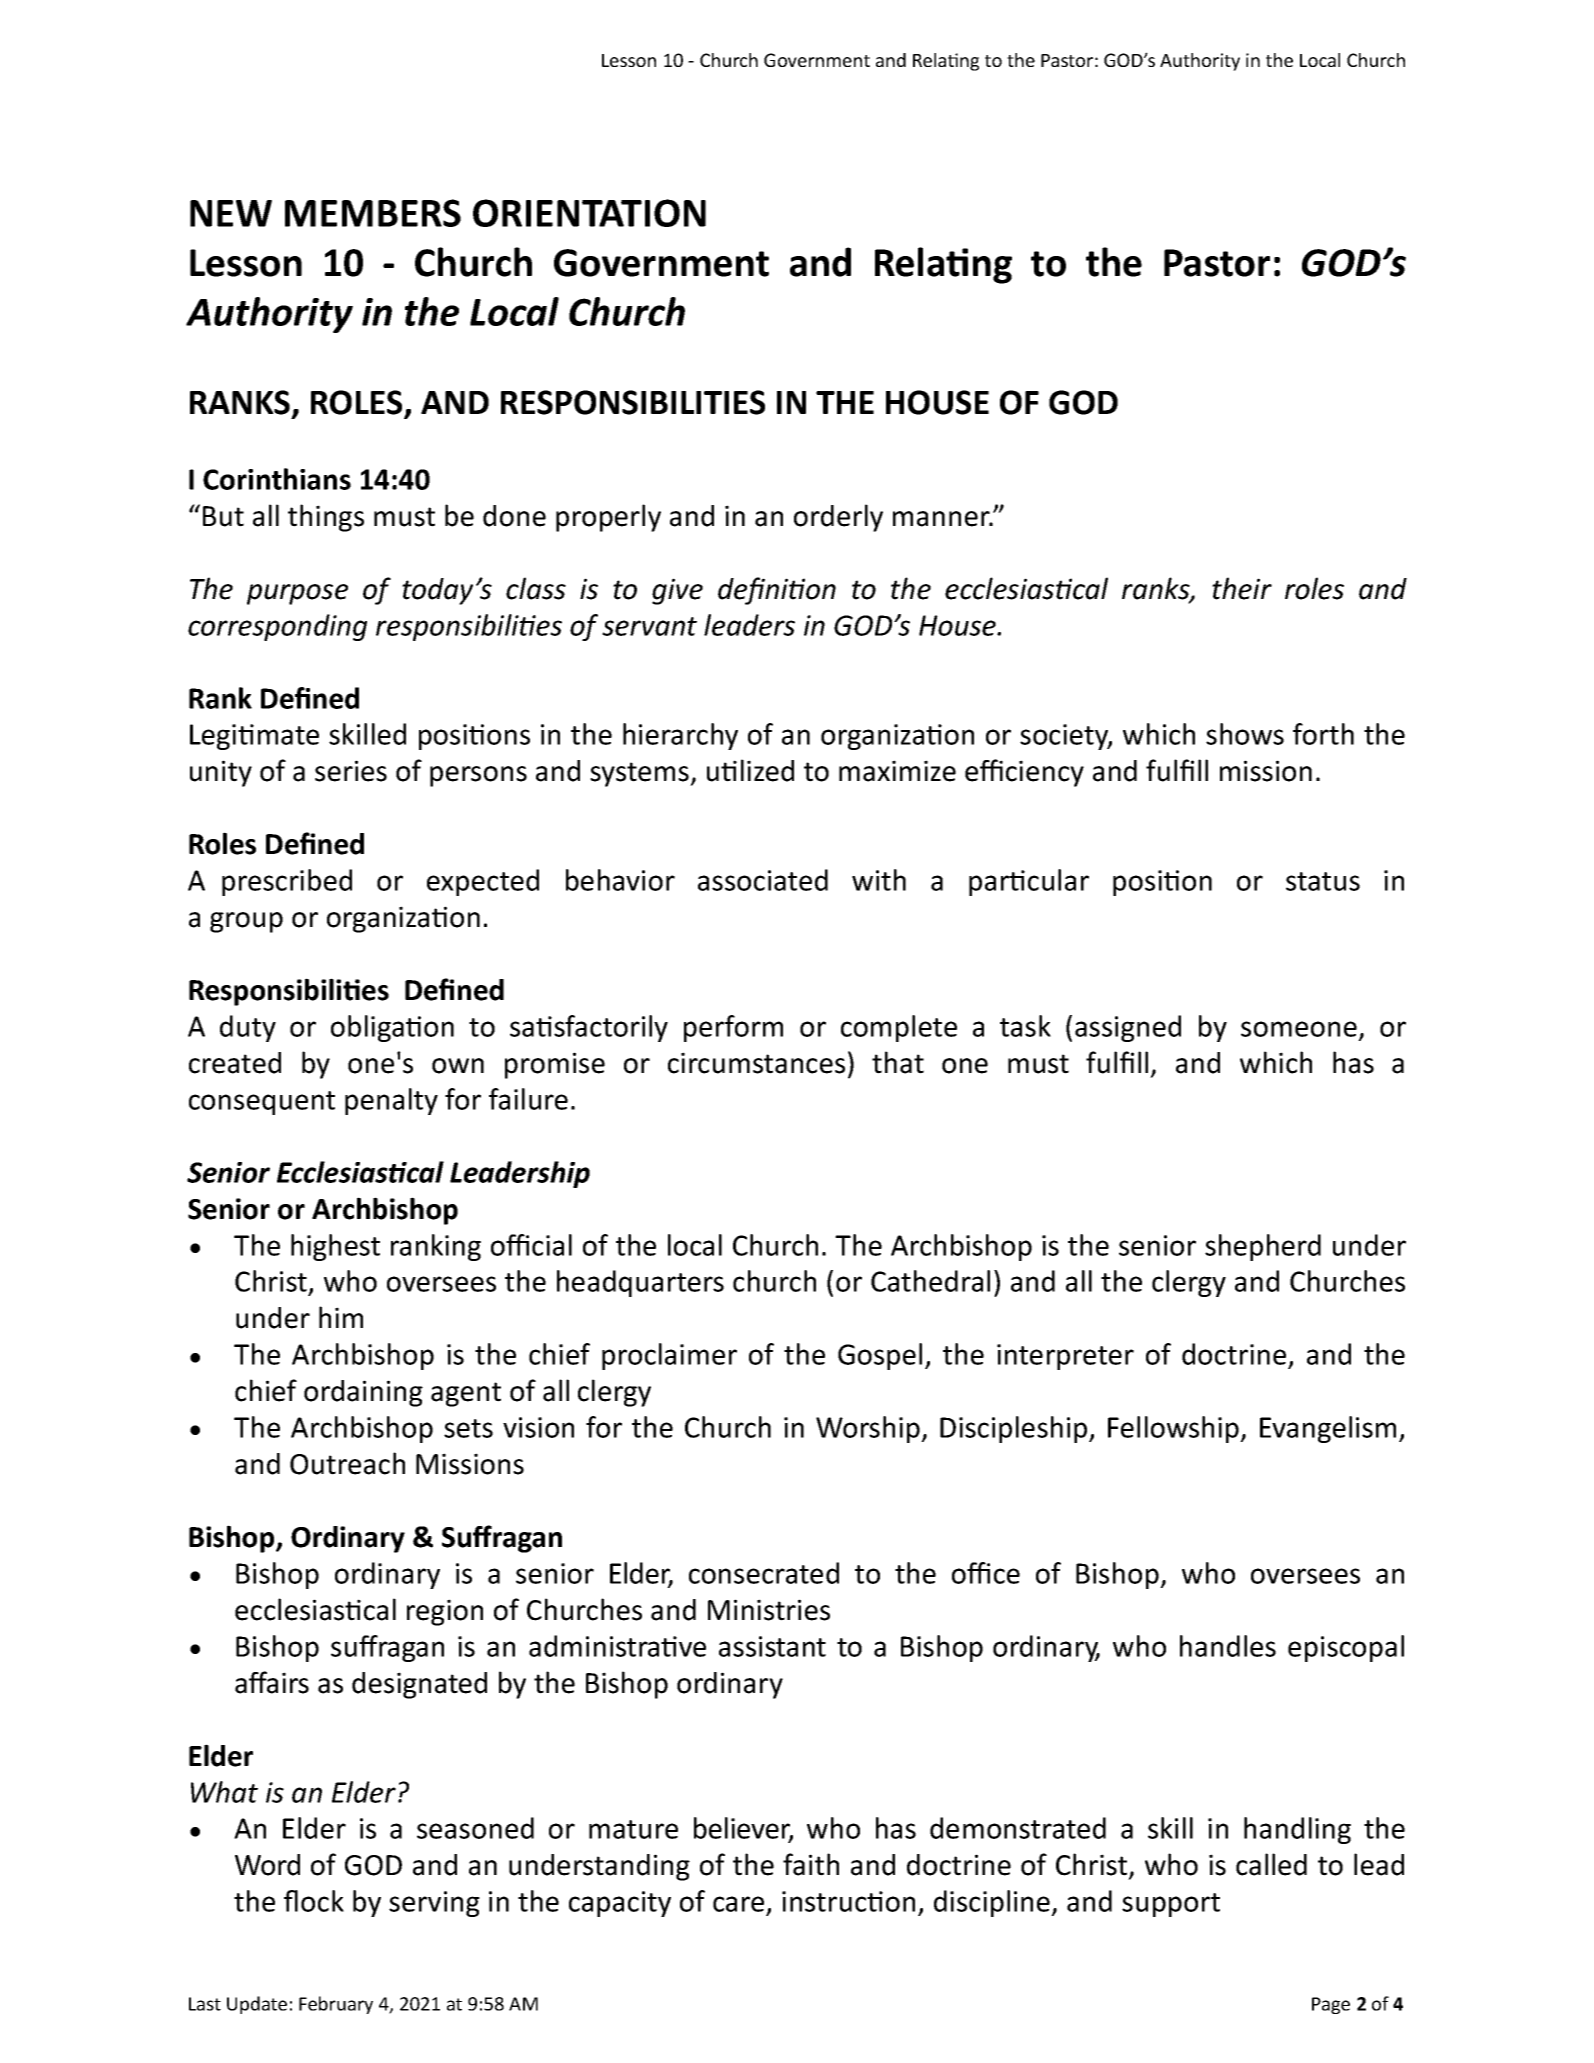  What do you see at coordinates (373, 213) in the document?
I see `MEMBERS` at bounding box center [373, 213].
